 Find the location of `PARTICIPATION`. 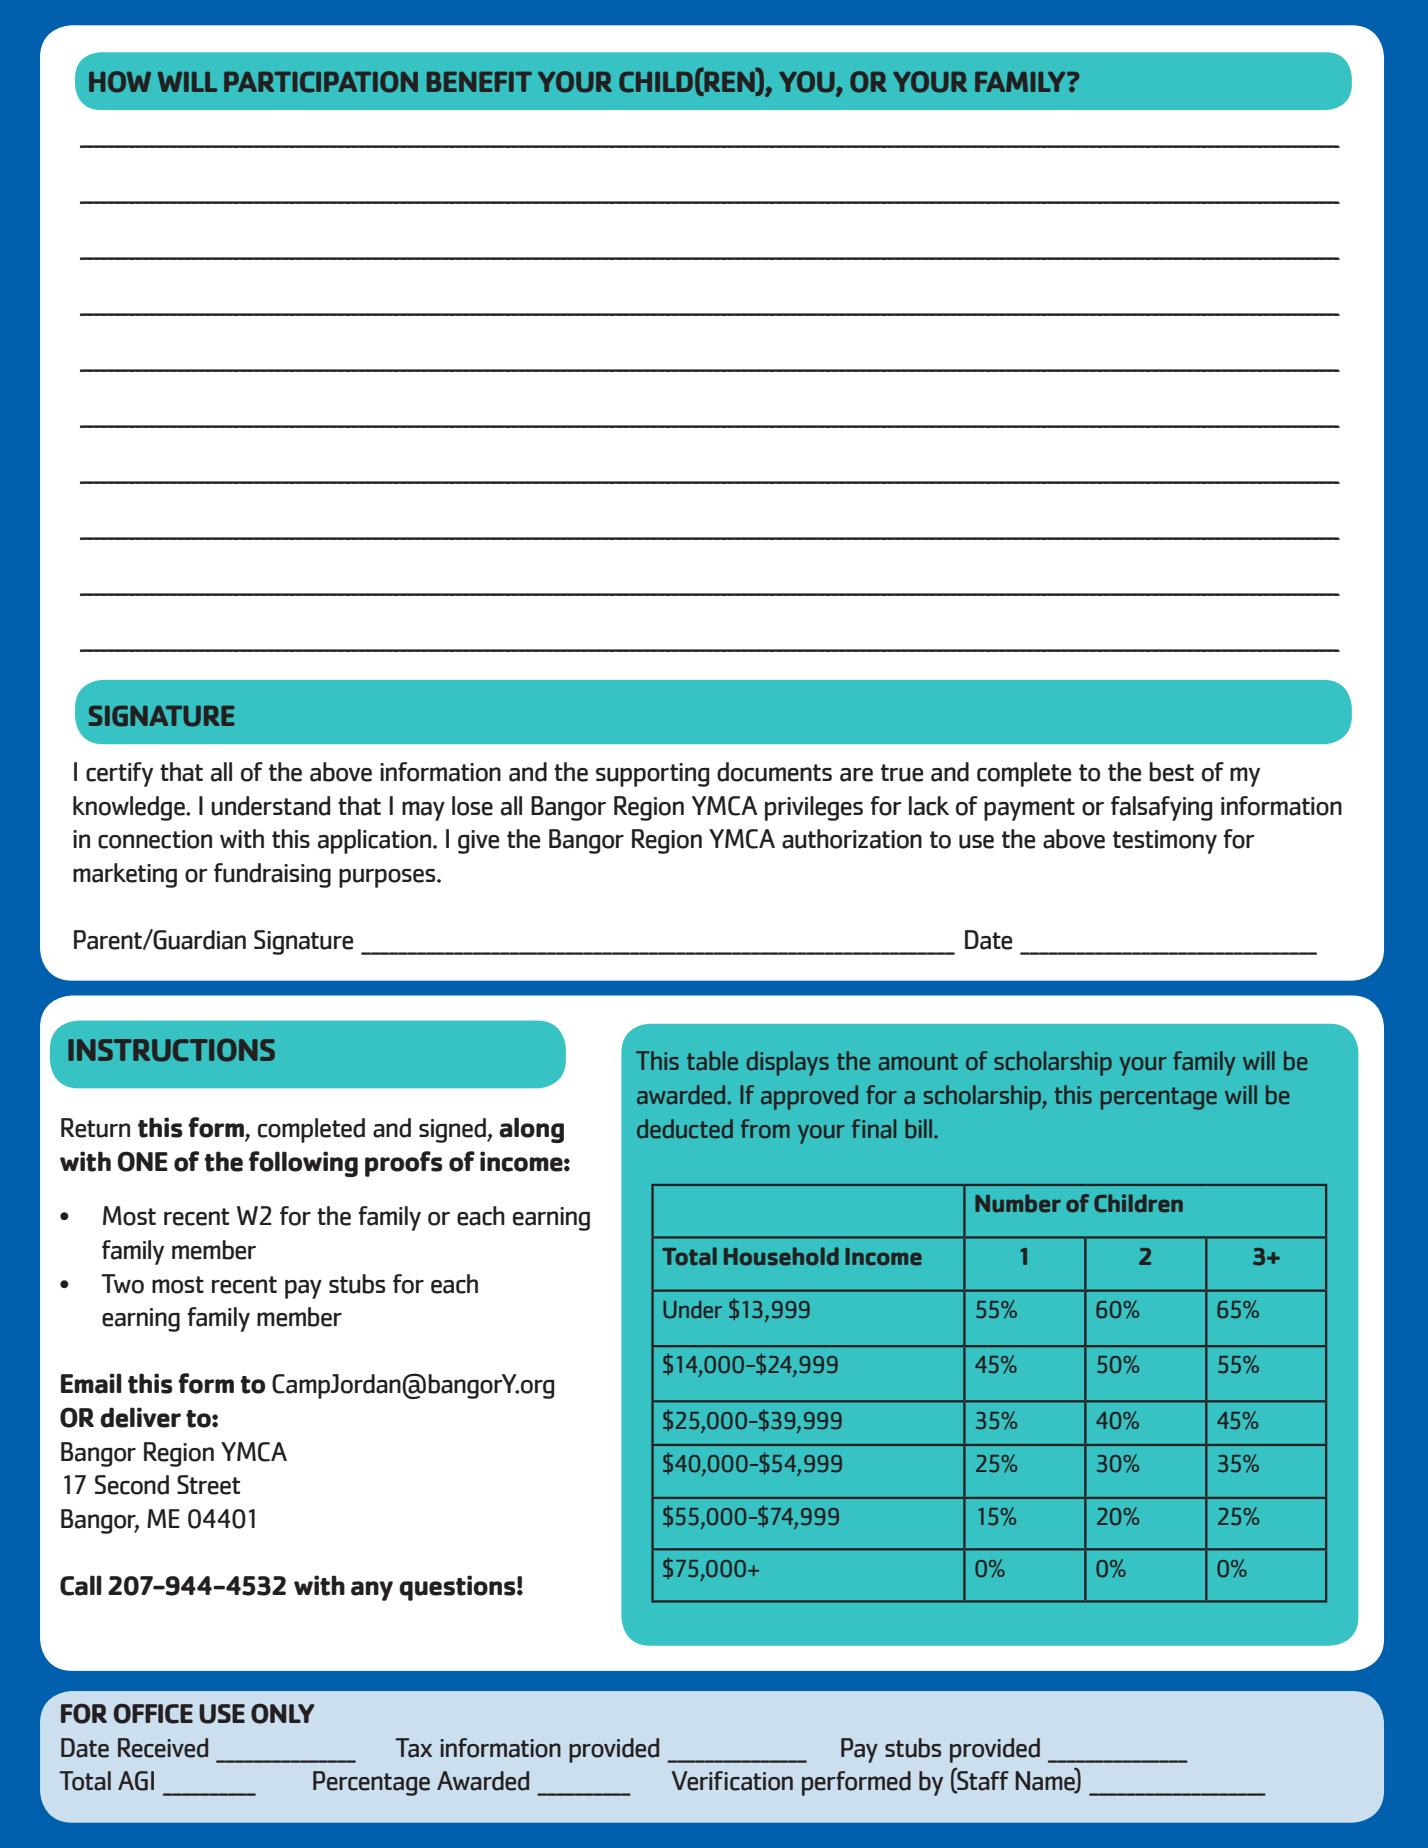

PARTICIPATION is located at coordinates (321, 82).
